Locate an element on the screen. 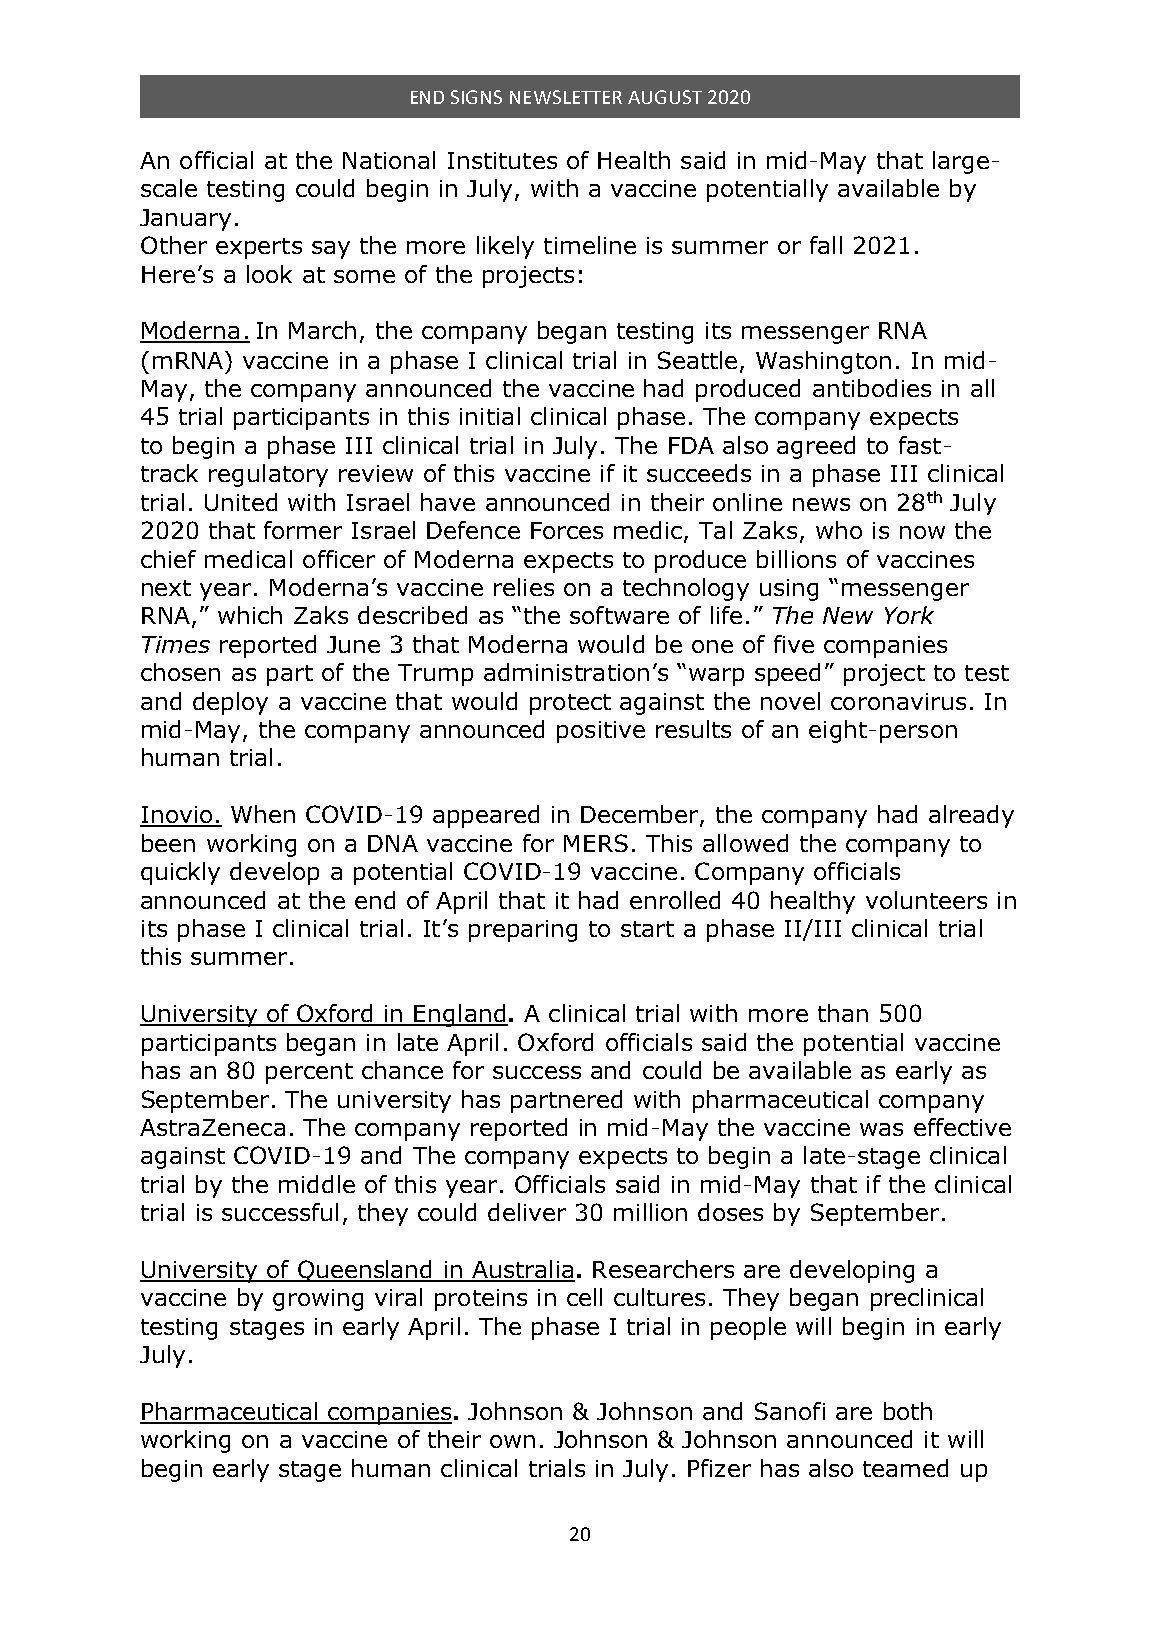  own is located at coordinates (512, 1441).
